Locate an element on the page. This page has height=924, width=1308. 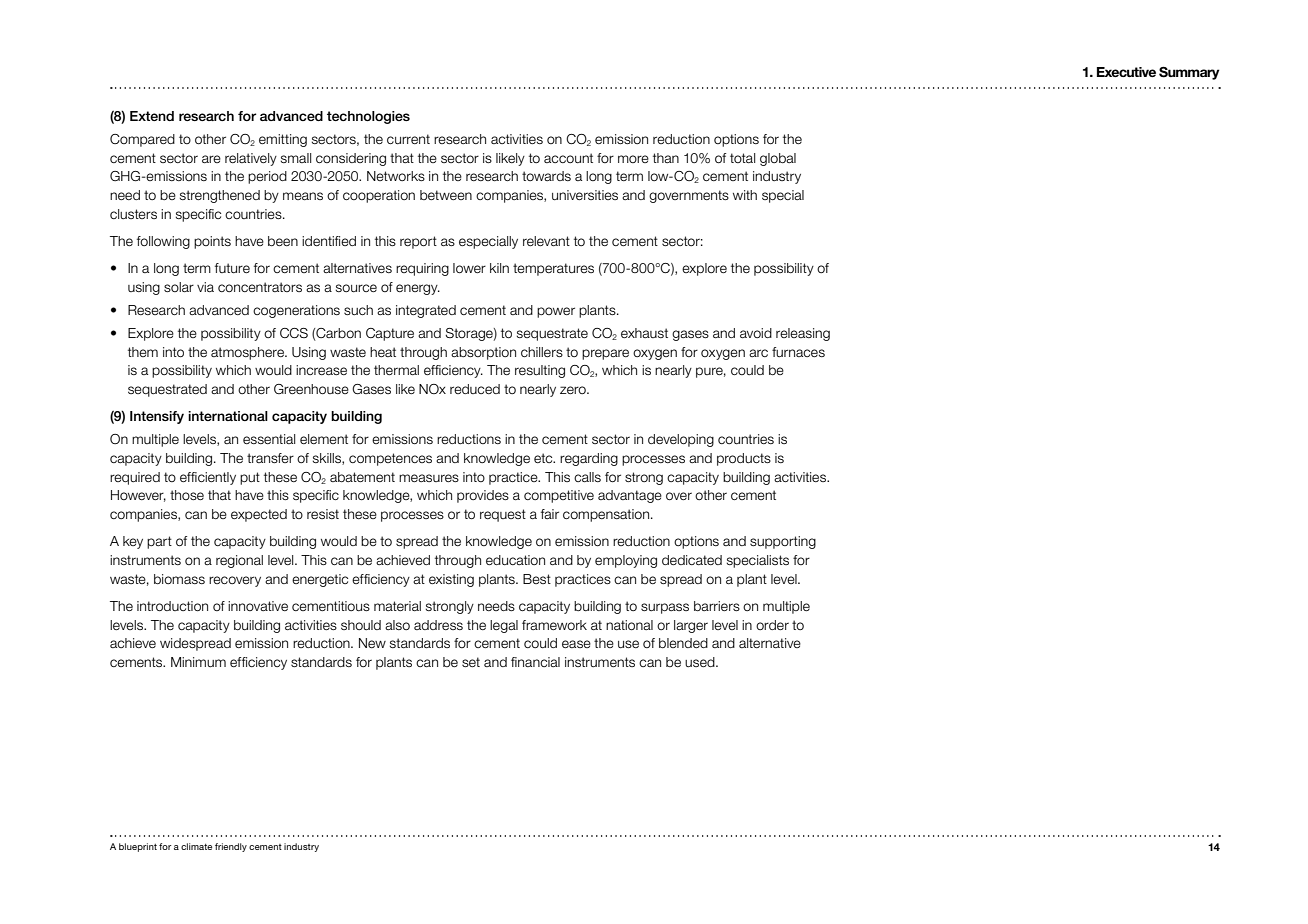
supporting is located at coordinates (783, 542).
